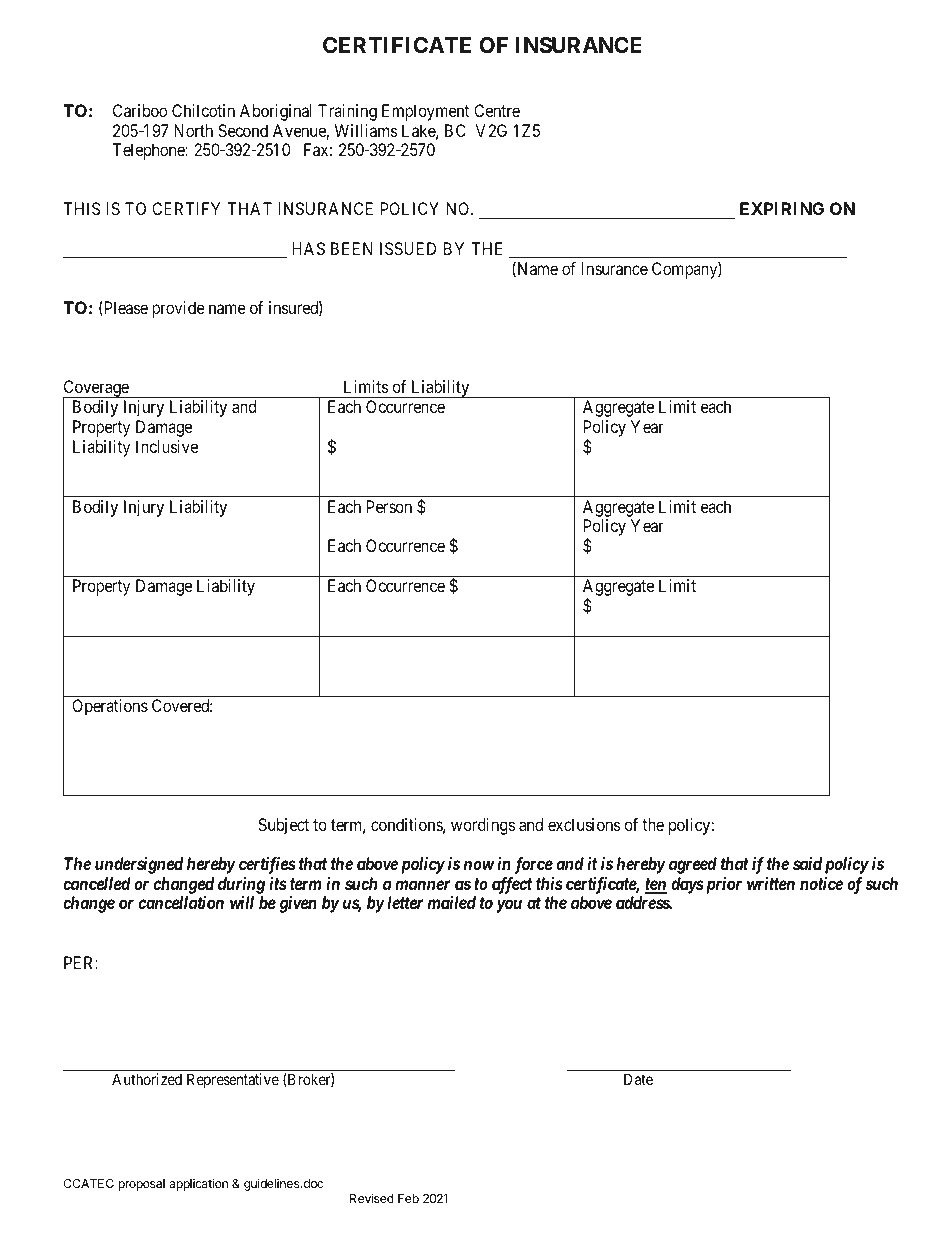 This image has height=1233, width=952. What do you see at coordinates (198, 1184) in the image?
I see `application` at bounding box center [198, 1184].
